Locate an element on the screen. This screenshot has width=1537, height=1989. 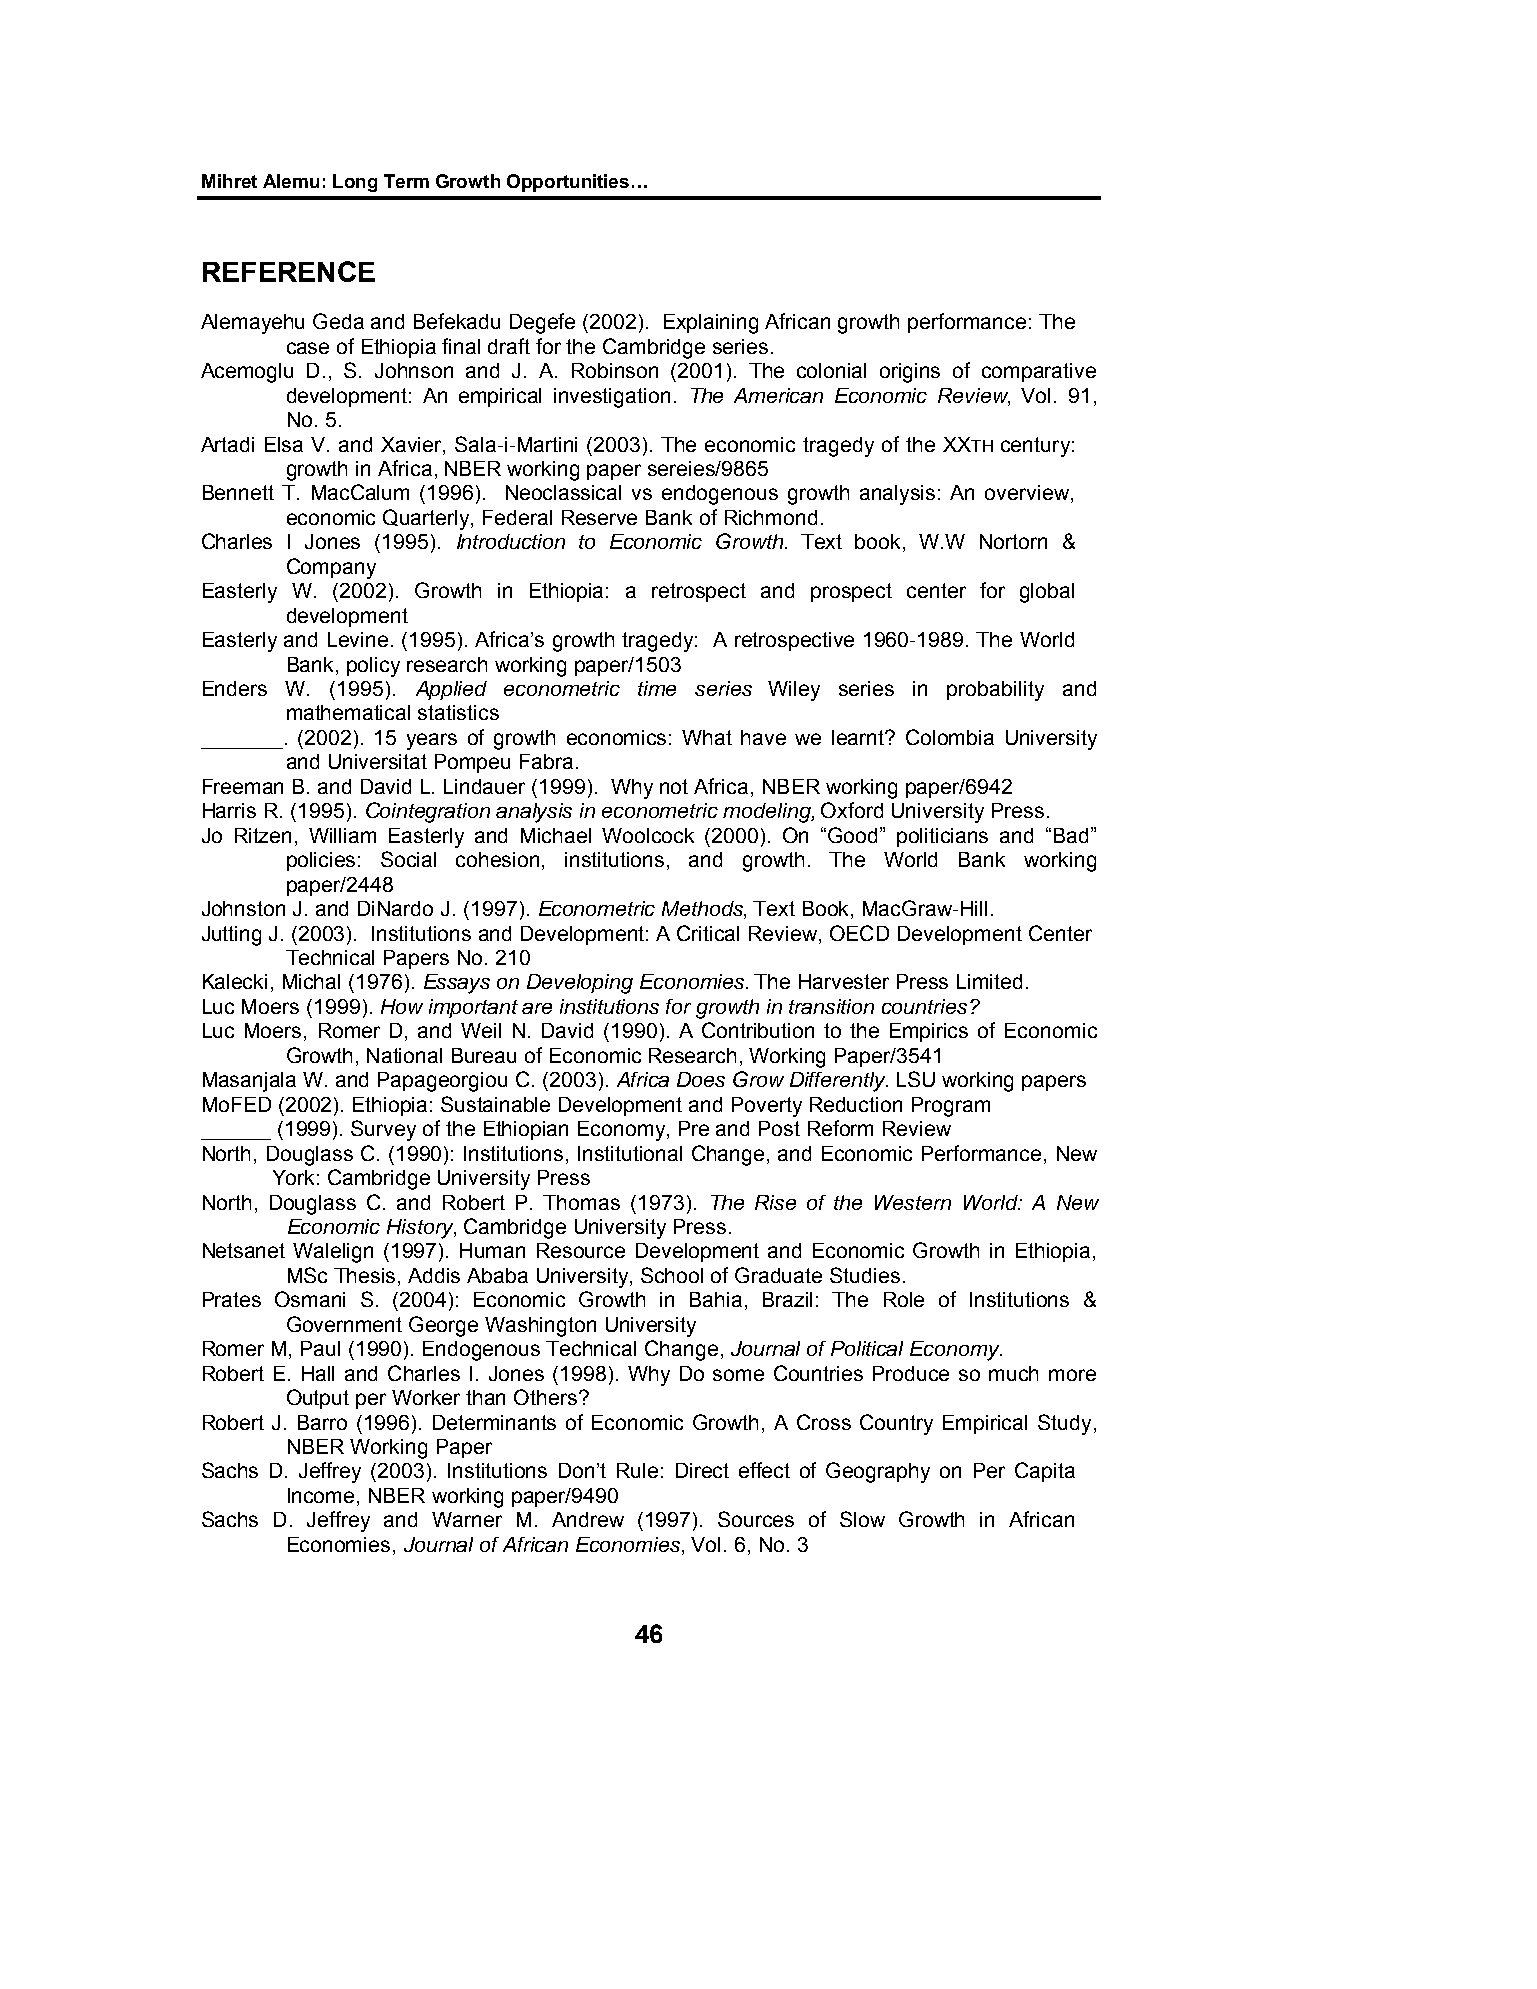
overview is located at coordinates (1028, 494).
